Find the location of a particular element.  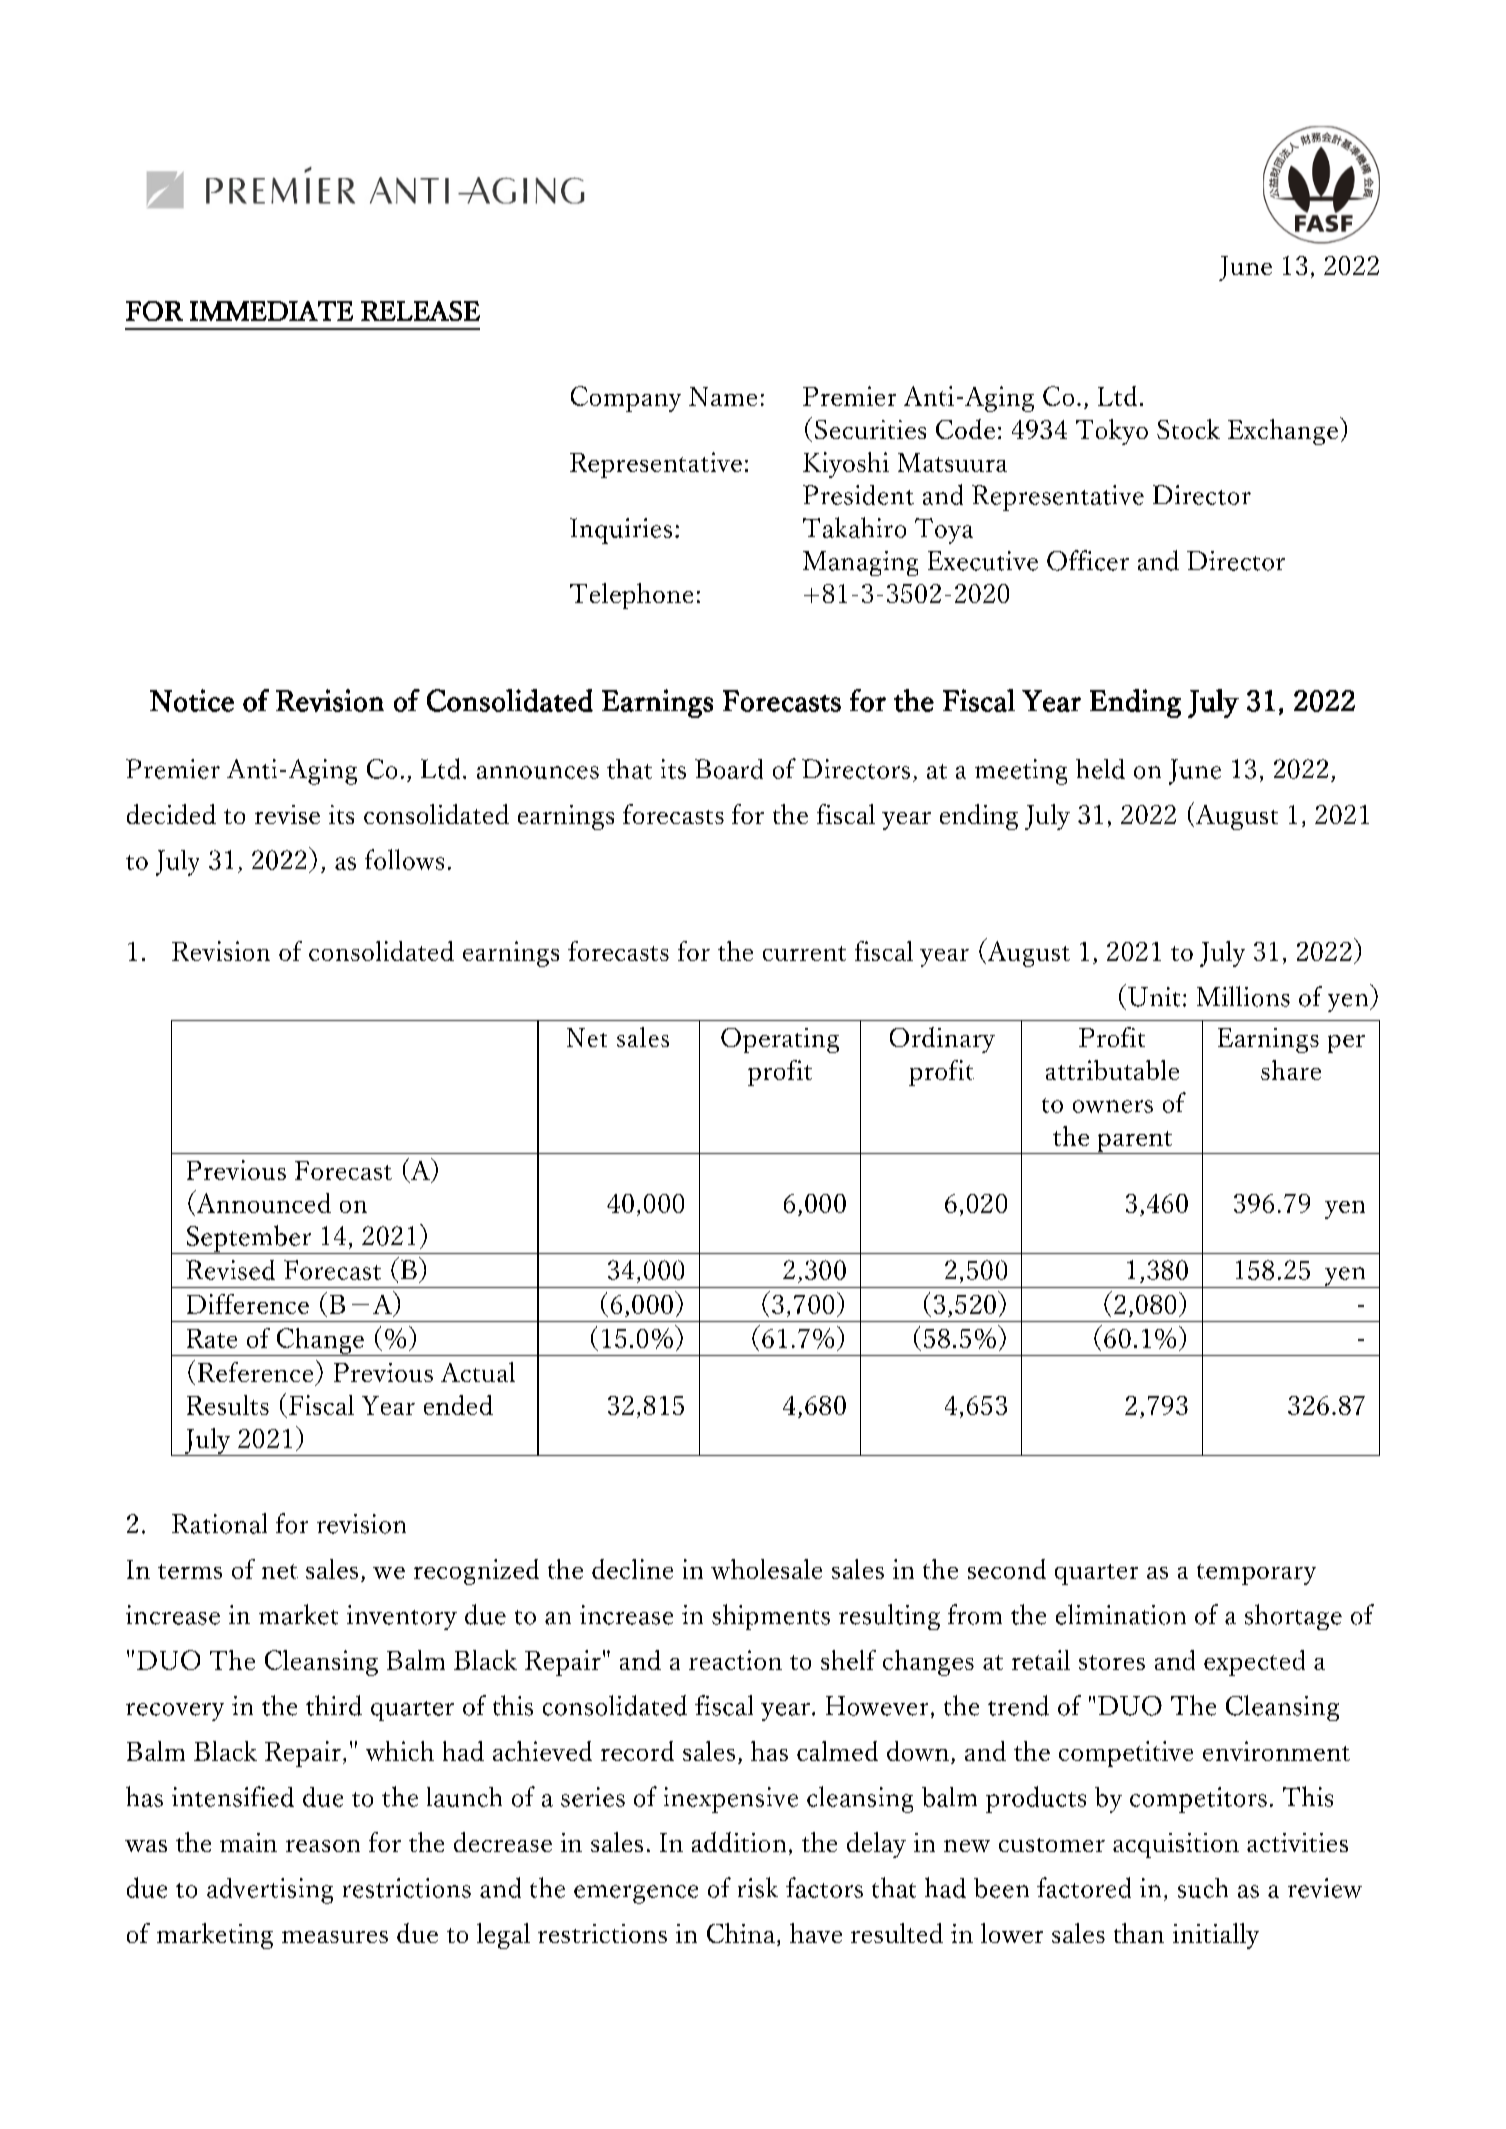

advertising is located at coordinates (270, 1891).
